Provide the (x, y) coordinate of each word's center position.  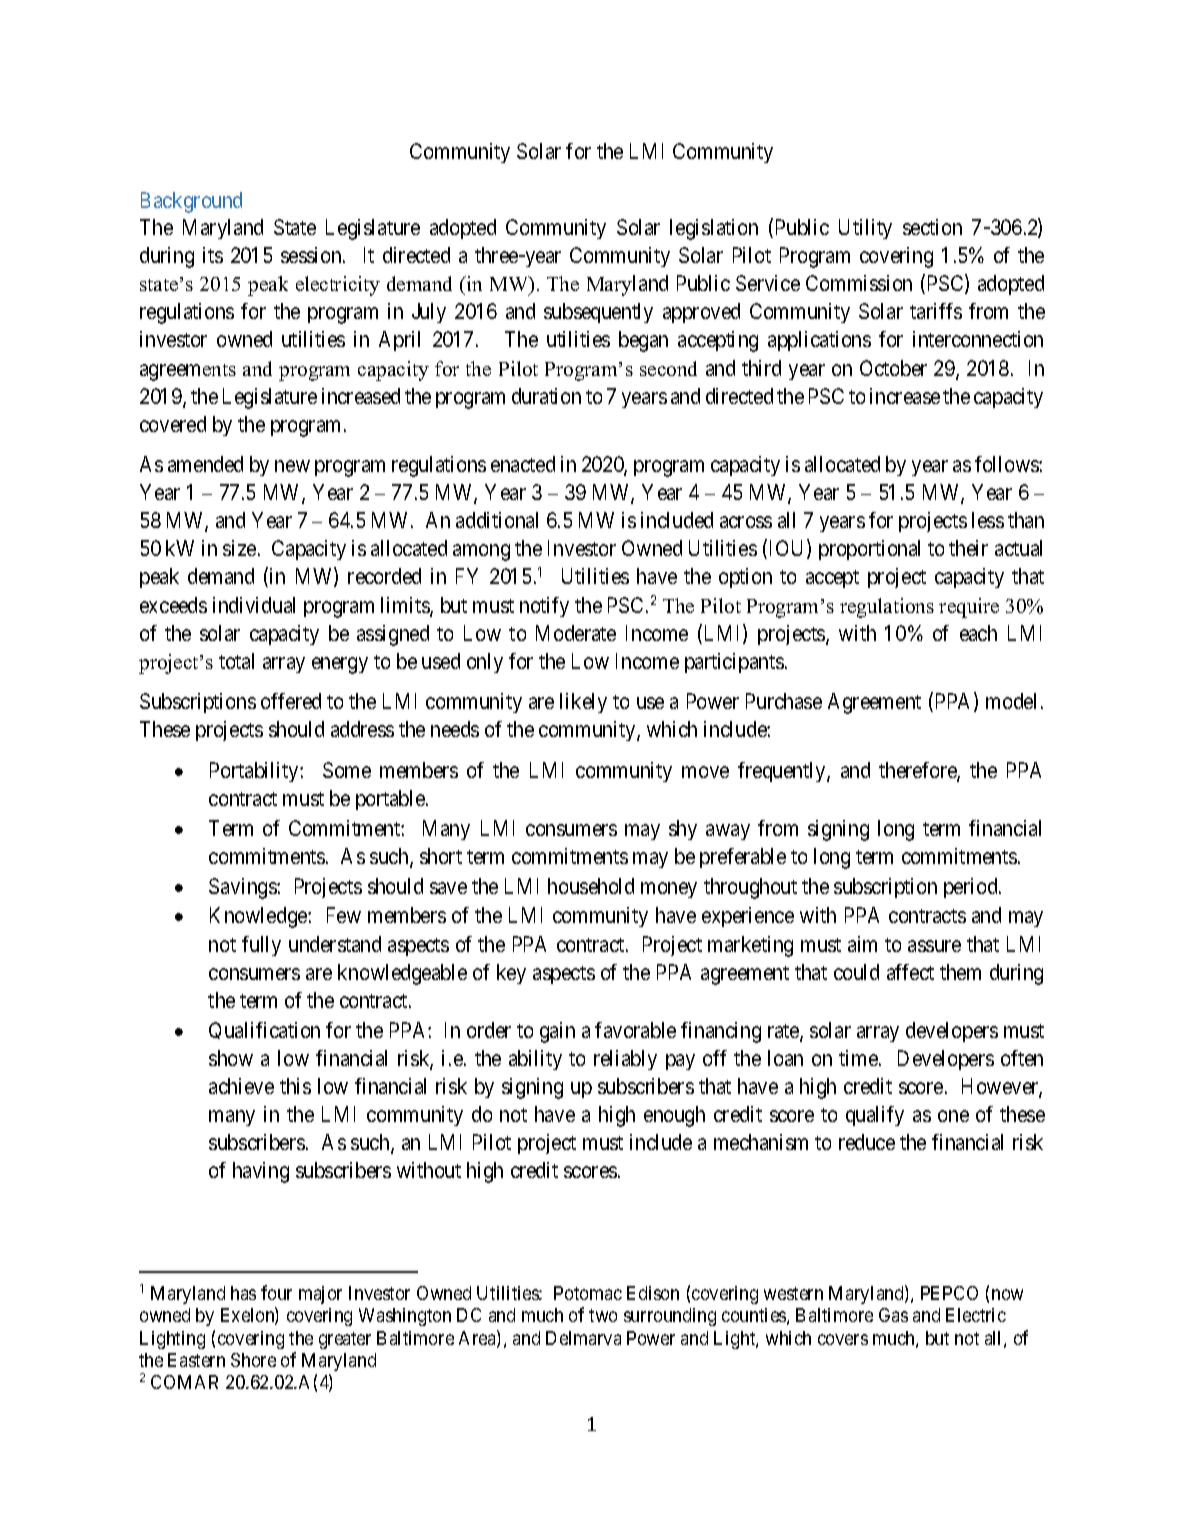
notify (544, 607)
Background (191, 202)
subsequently (598, 313)
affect (910, 972)
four (276, 1292)
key (511, 974)
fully (261, 946)
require (969, 608)
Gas (893, 1315)
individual (254, 605)
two (603, 1315)
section (932, 227)
